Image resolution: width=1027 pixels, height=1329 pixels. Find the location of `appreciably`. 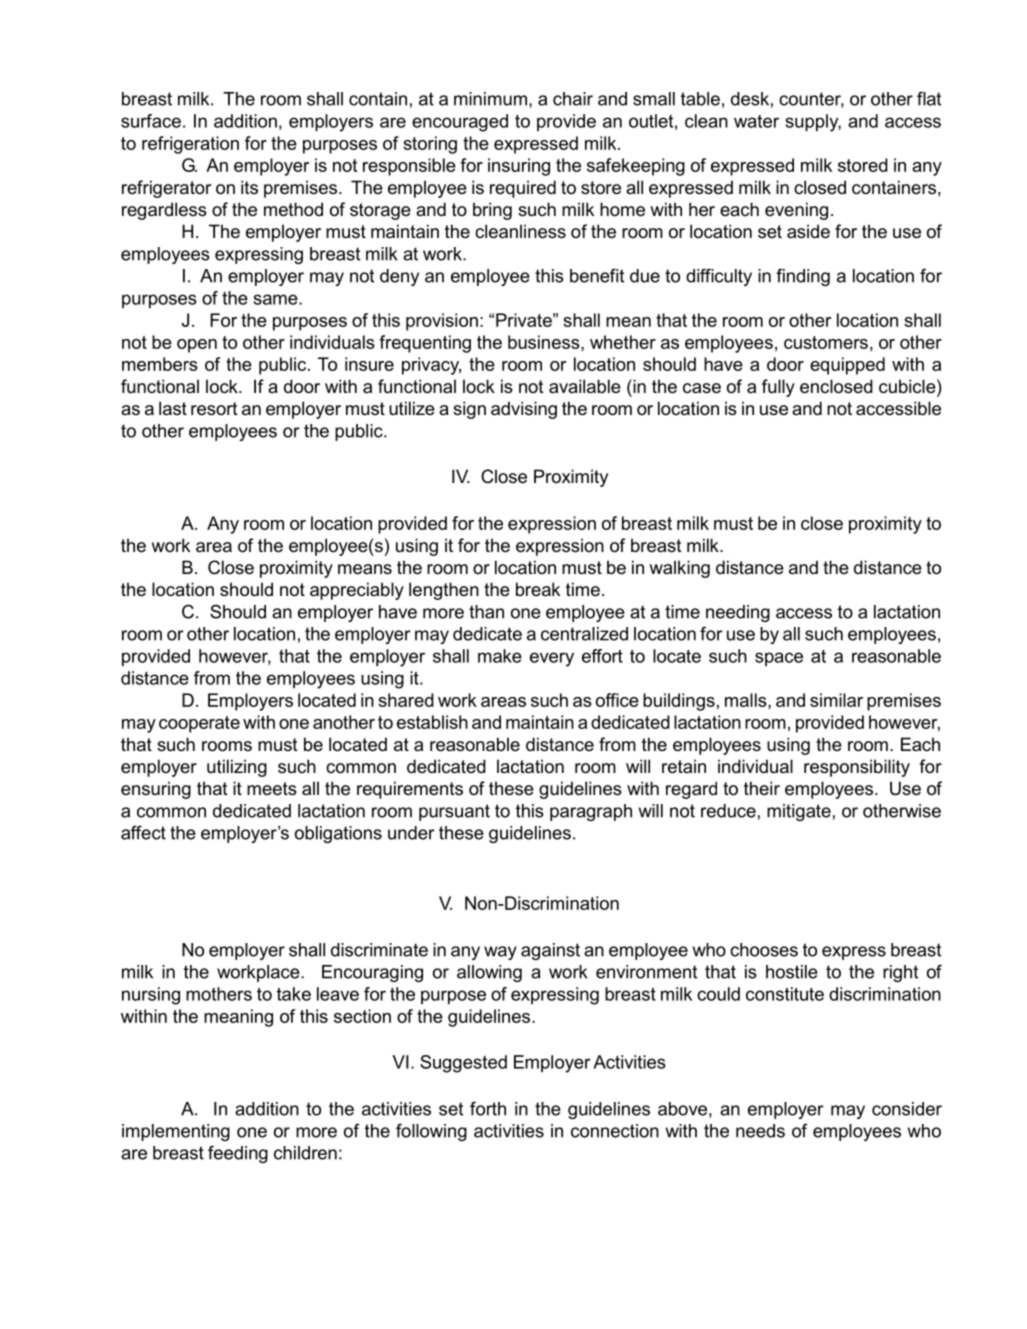

appreciably is located at coordinates (357, 591).
